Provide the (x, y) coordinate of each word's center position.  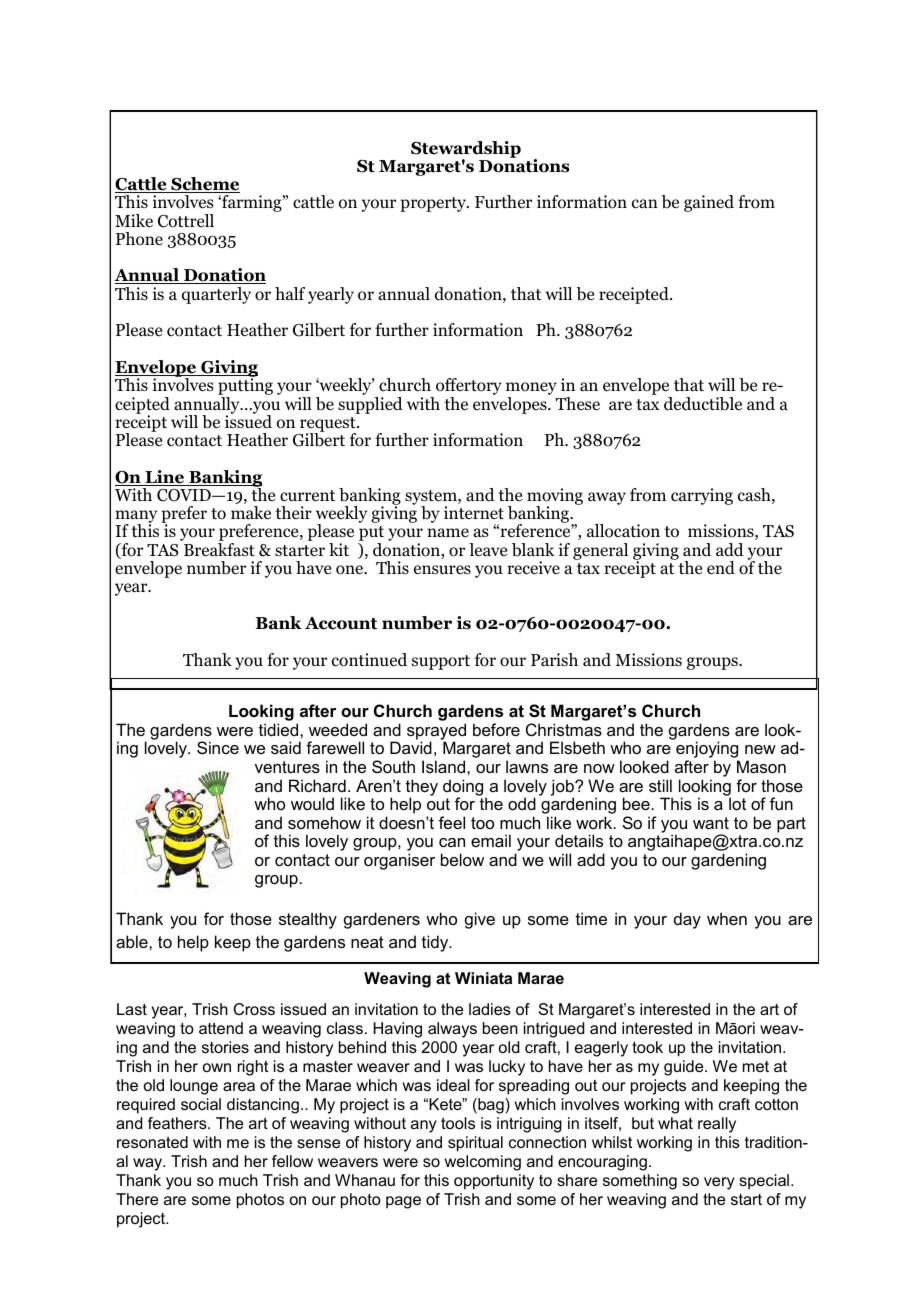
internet (474, 512)
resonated (152, 1142)
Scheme (204, 185)
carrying (702, 496)
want (711, 823)
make (251, 512)
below (462, 859)
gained (709, 203)
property (434, 204)
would (312, 803)
